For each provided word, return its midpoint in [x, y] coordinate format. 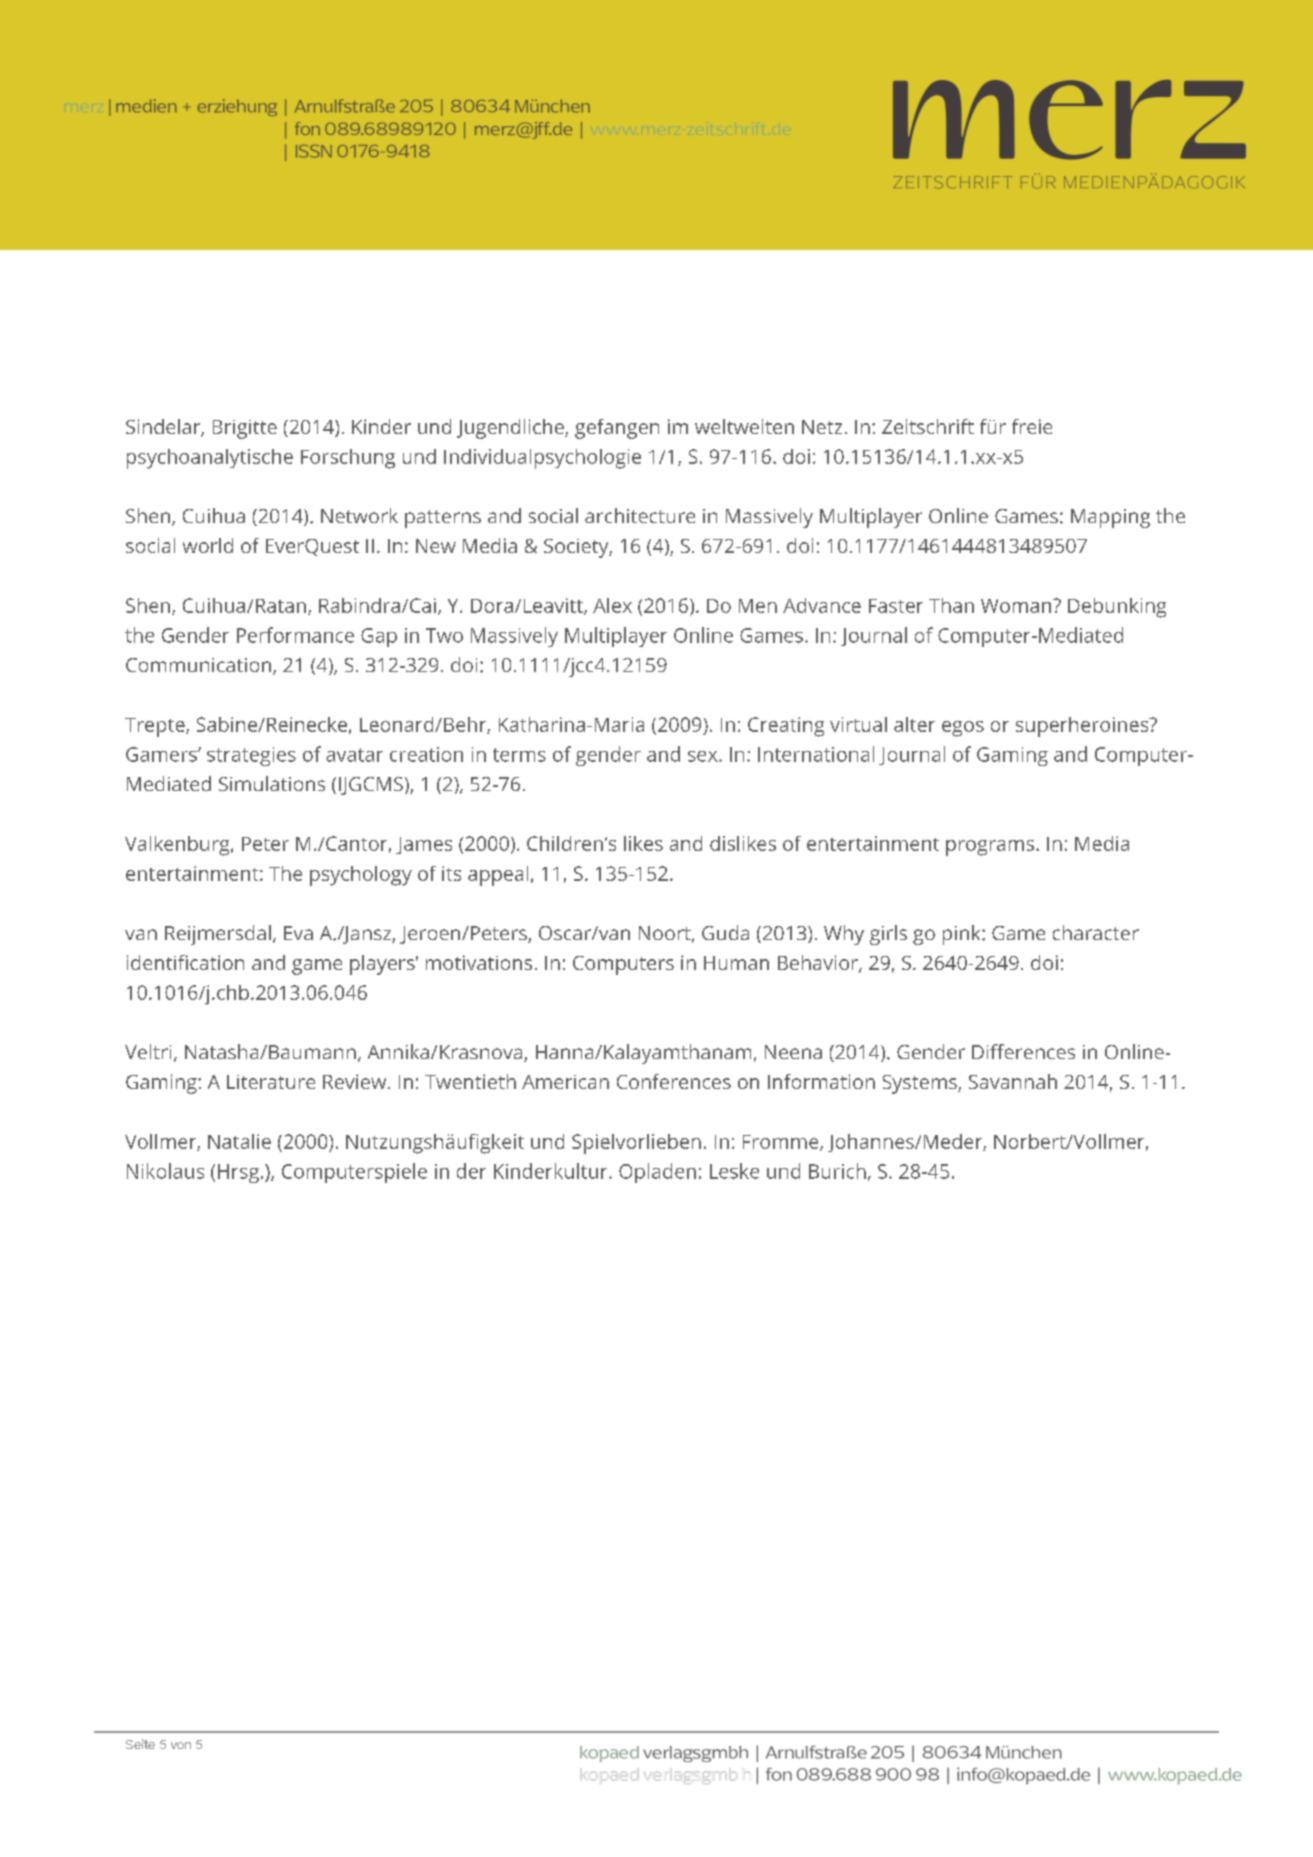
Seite [140, 1744]
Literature [271, 1082]
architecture [640, 515]
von [181, 1745]
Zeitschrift [928, 426]
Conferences [674, 1081]
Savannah [1013, 1081]
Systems [921, 1084]
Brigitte [245, 429]
